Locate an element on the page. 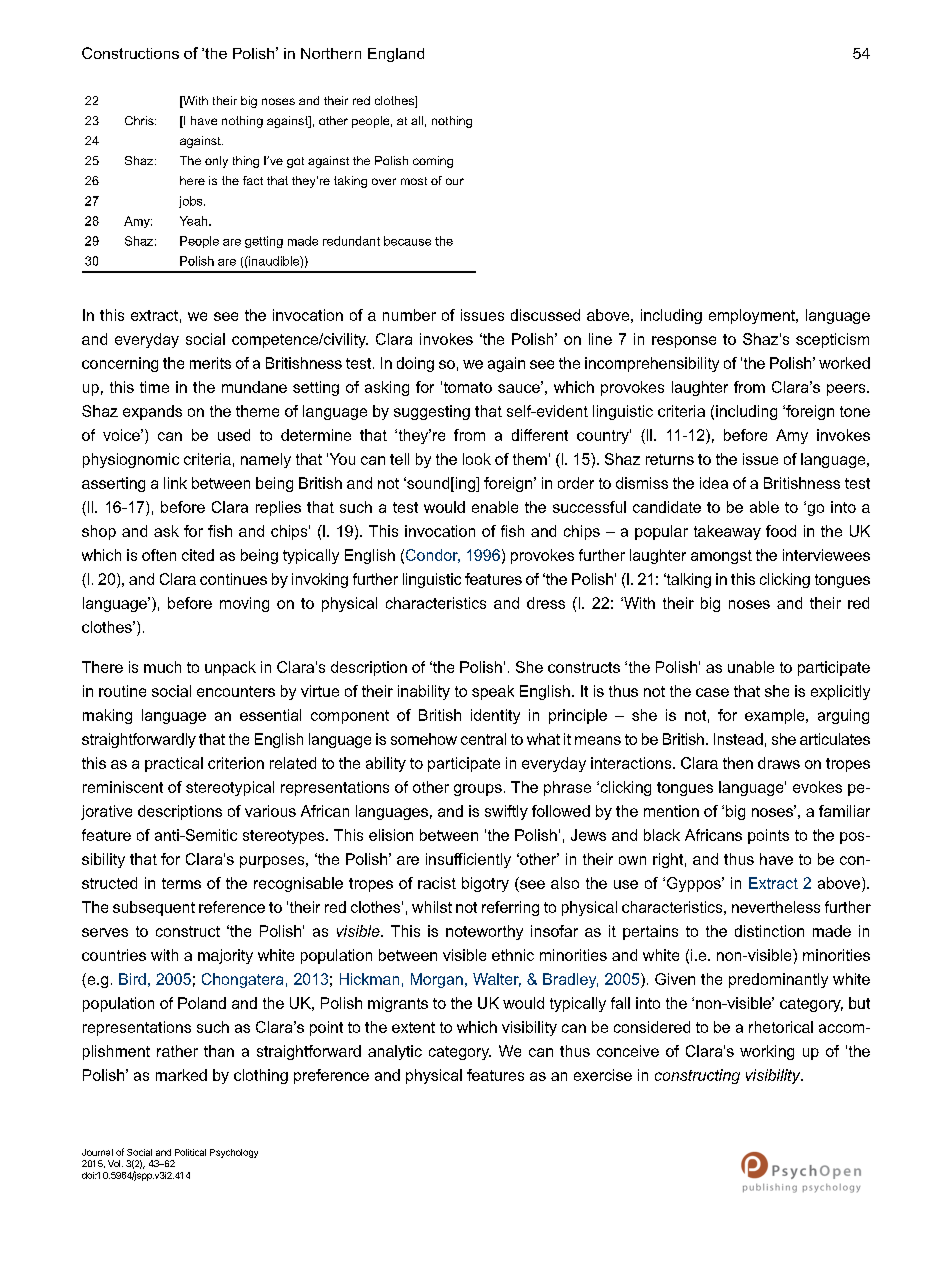 The width and height of the document is (952, 1270). practical is located at coordinates (174, 764).
